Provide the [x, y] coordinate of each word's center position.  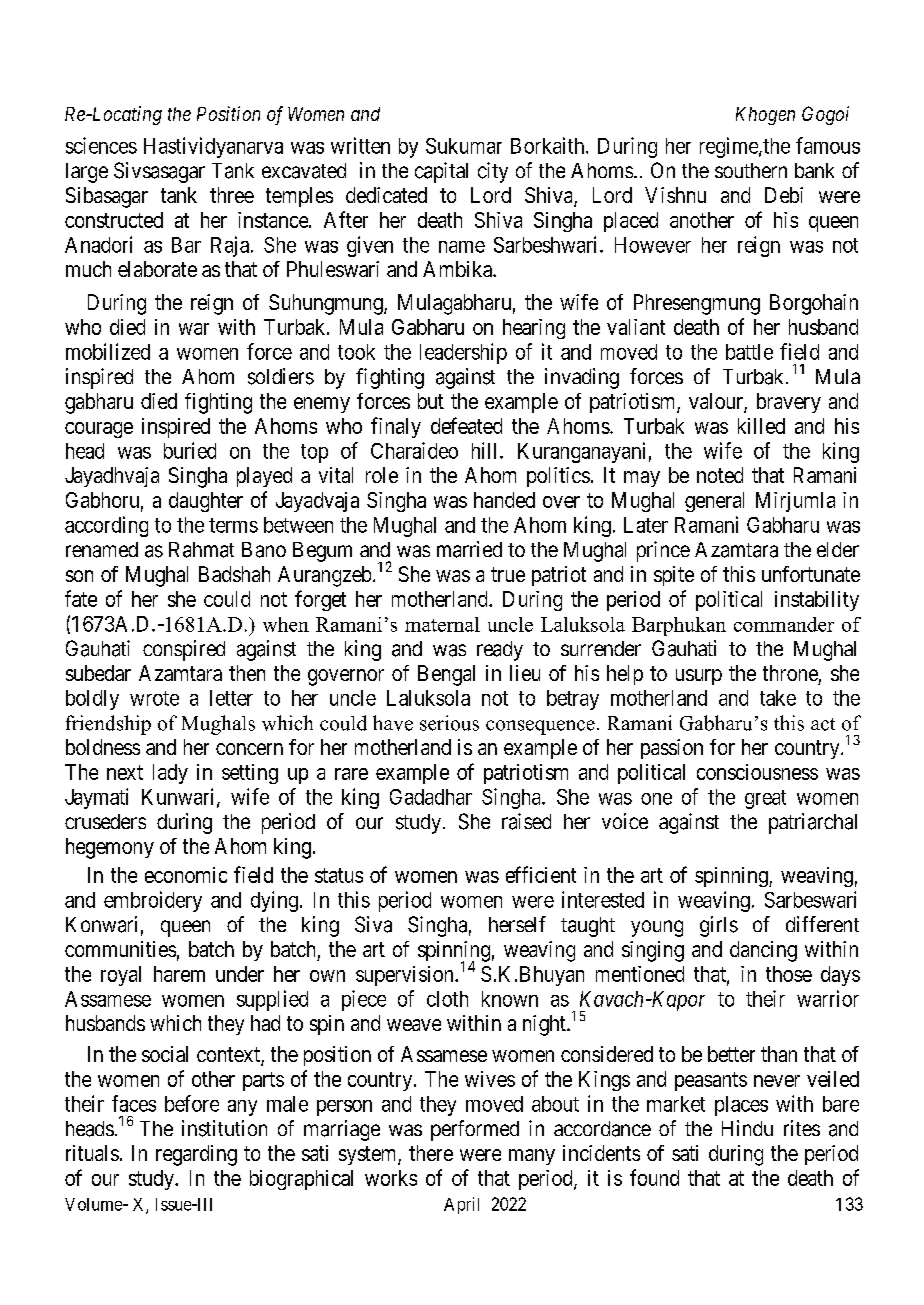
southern [751, 170]
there [431, 1153]
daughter [206, 502]
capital [441, 172]
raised [526, 821]
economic [186, 875]
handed [504, 500]
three [232, 195]
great [765, 799]
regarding [196, 1155]
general [714, 502]
